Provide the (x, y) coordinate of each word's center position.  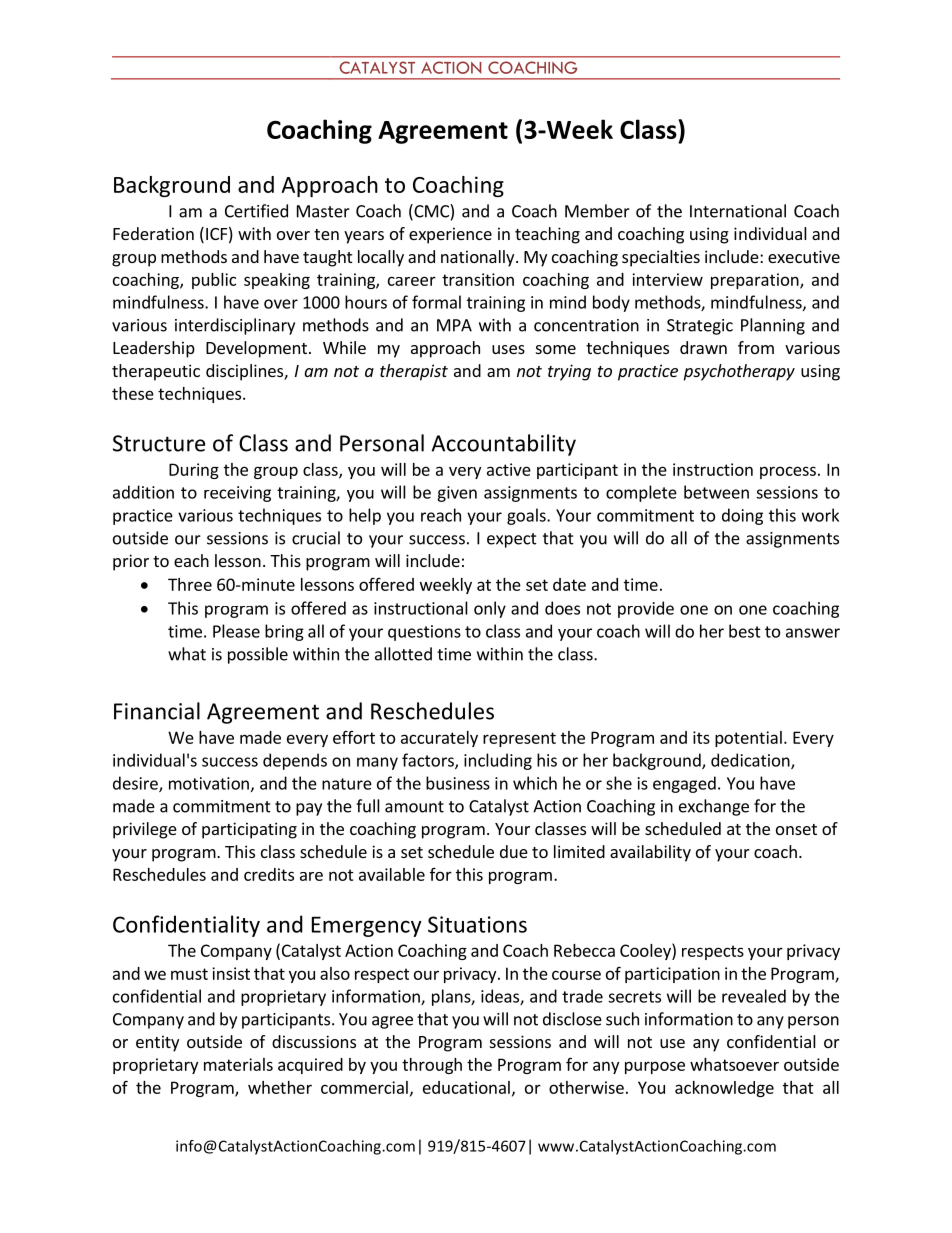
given (457, 494)
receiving (237, 494)
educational (466, 1087)
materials (238, 1064)
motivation (209, 783)
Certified (256, 211)
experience (450, 235)
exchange (714, 807)
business (458, 783)
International (738, 211)
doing (742, 516)
